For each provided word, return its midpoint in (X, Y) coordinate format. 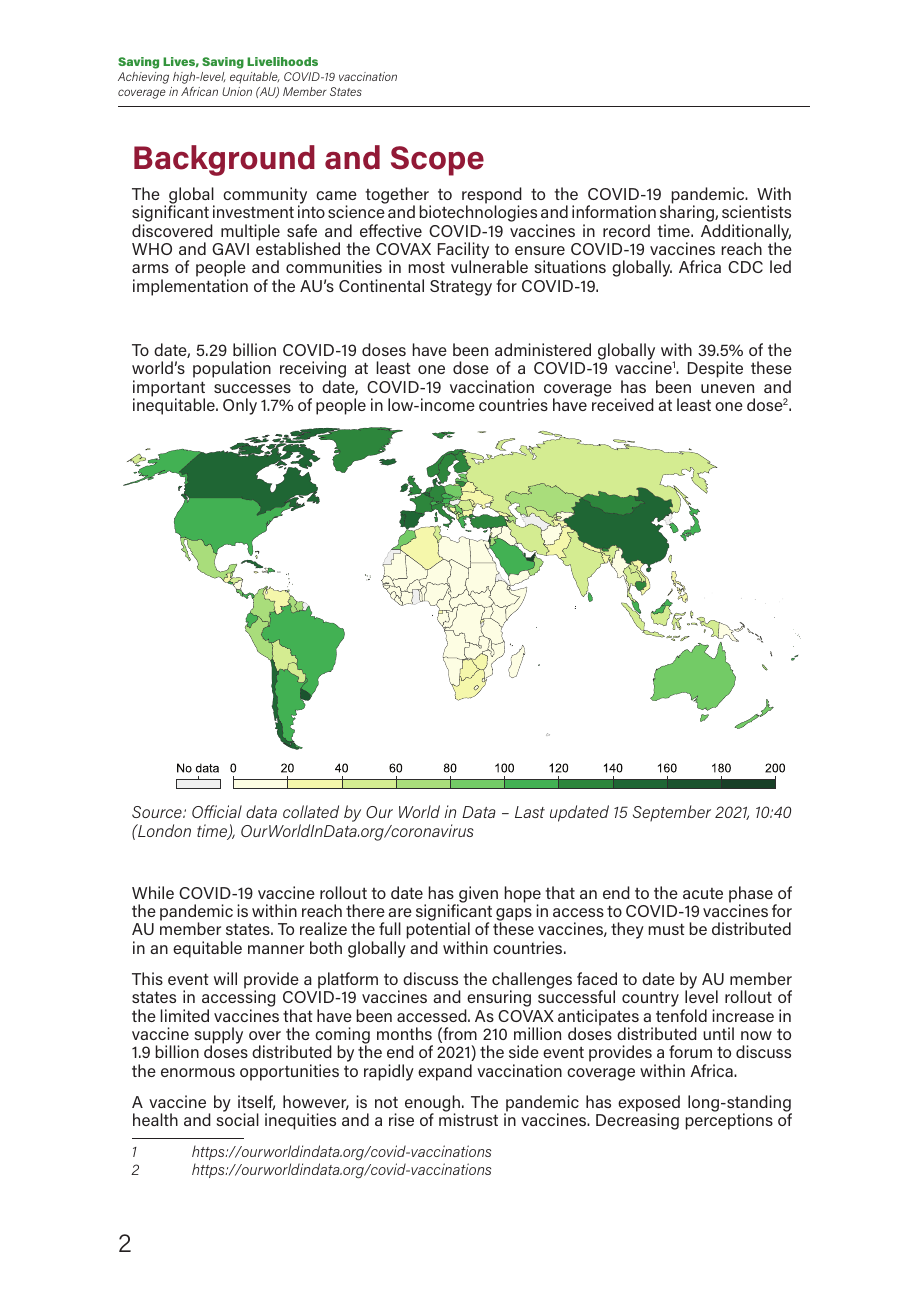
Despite (715, 369)
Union (237, 91)
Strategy (461, 288)
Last (530, 812)
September (672, 813)
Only (240, 406)
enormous (198, 1072)
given (477, 895)
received (623, 404)
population (232, 369)
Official (217, 811)
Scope (437, 161)
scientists (756, 211)
